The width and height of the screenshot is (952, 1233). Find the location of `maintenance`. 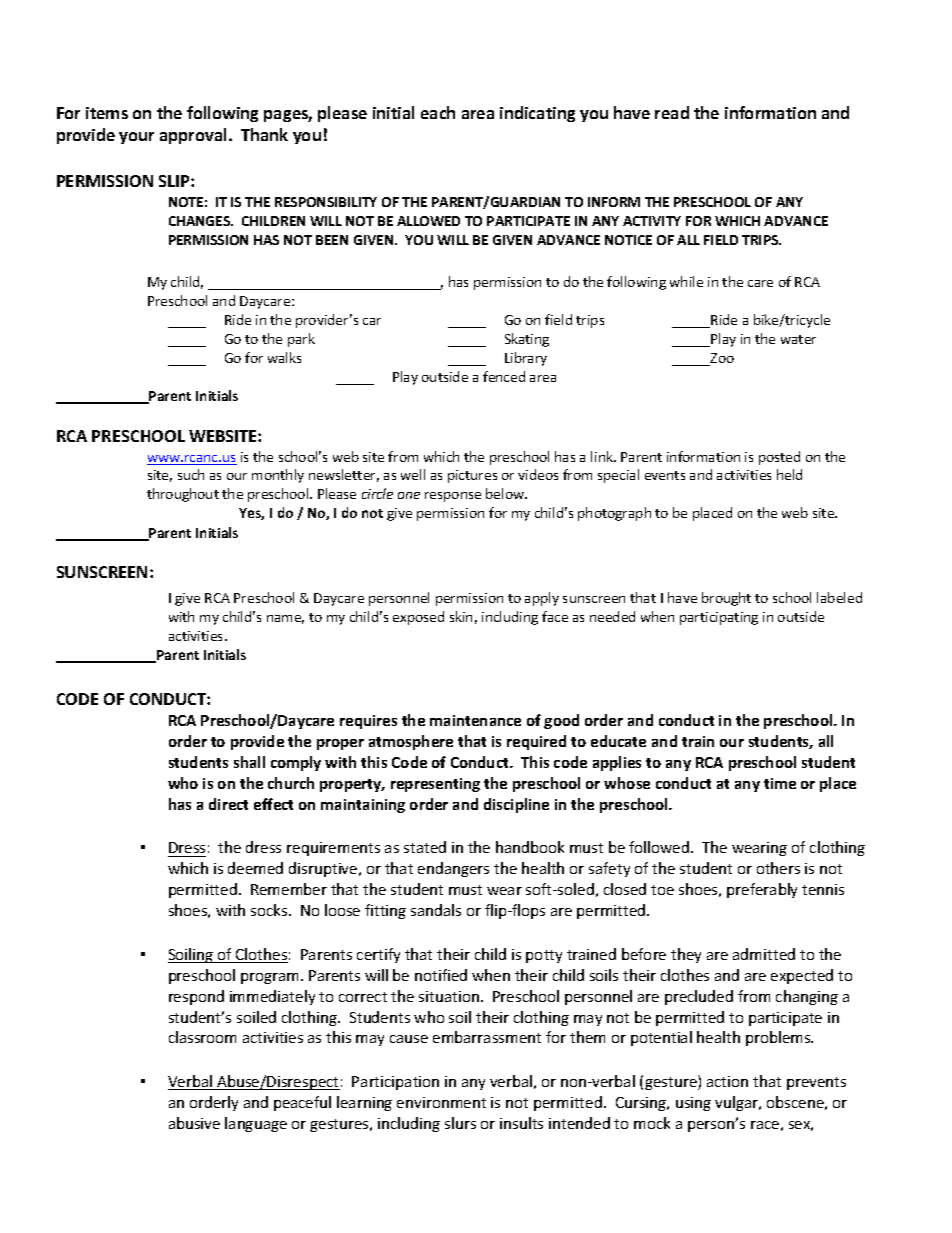

maintenance is located at coordinates (475, 720).
